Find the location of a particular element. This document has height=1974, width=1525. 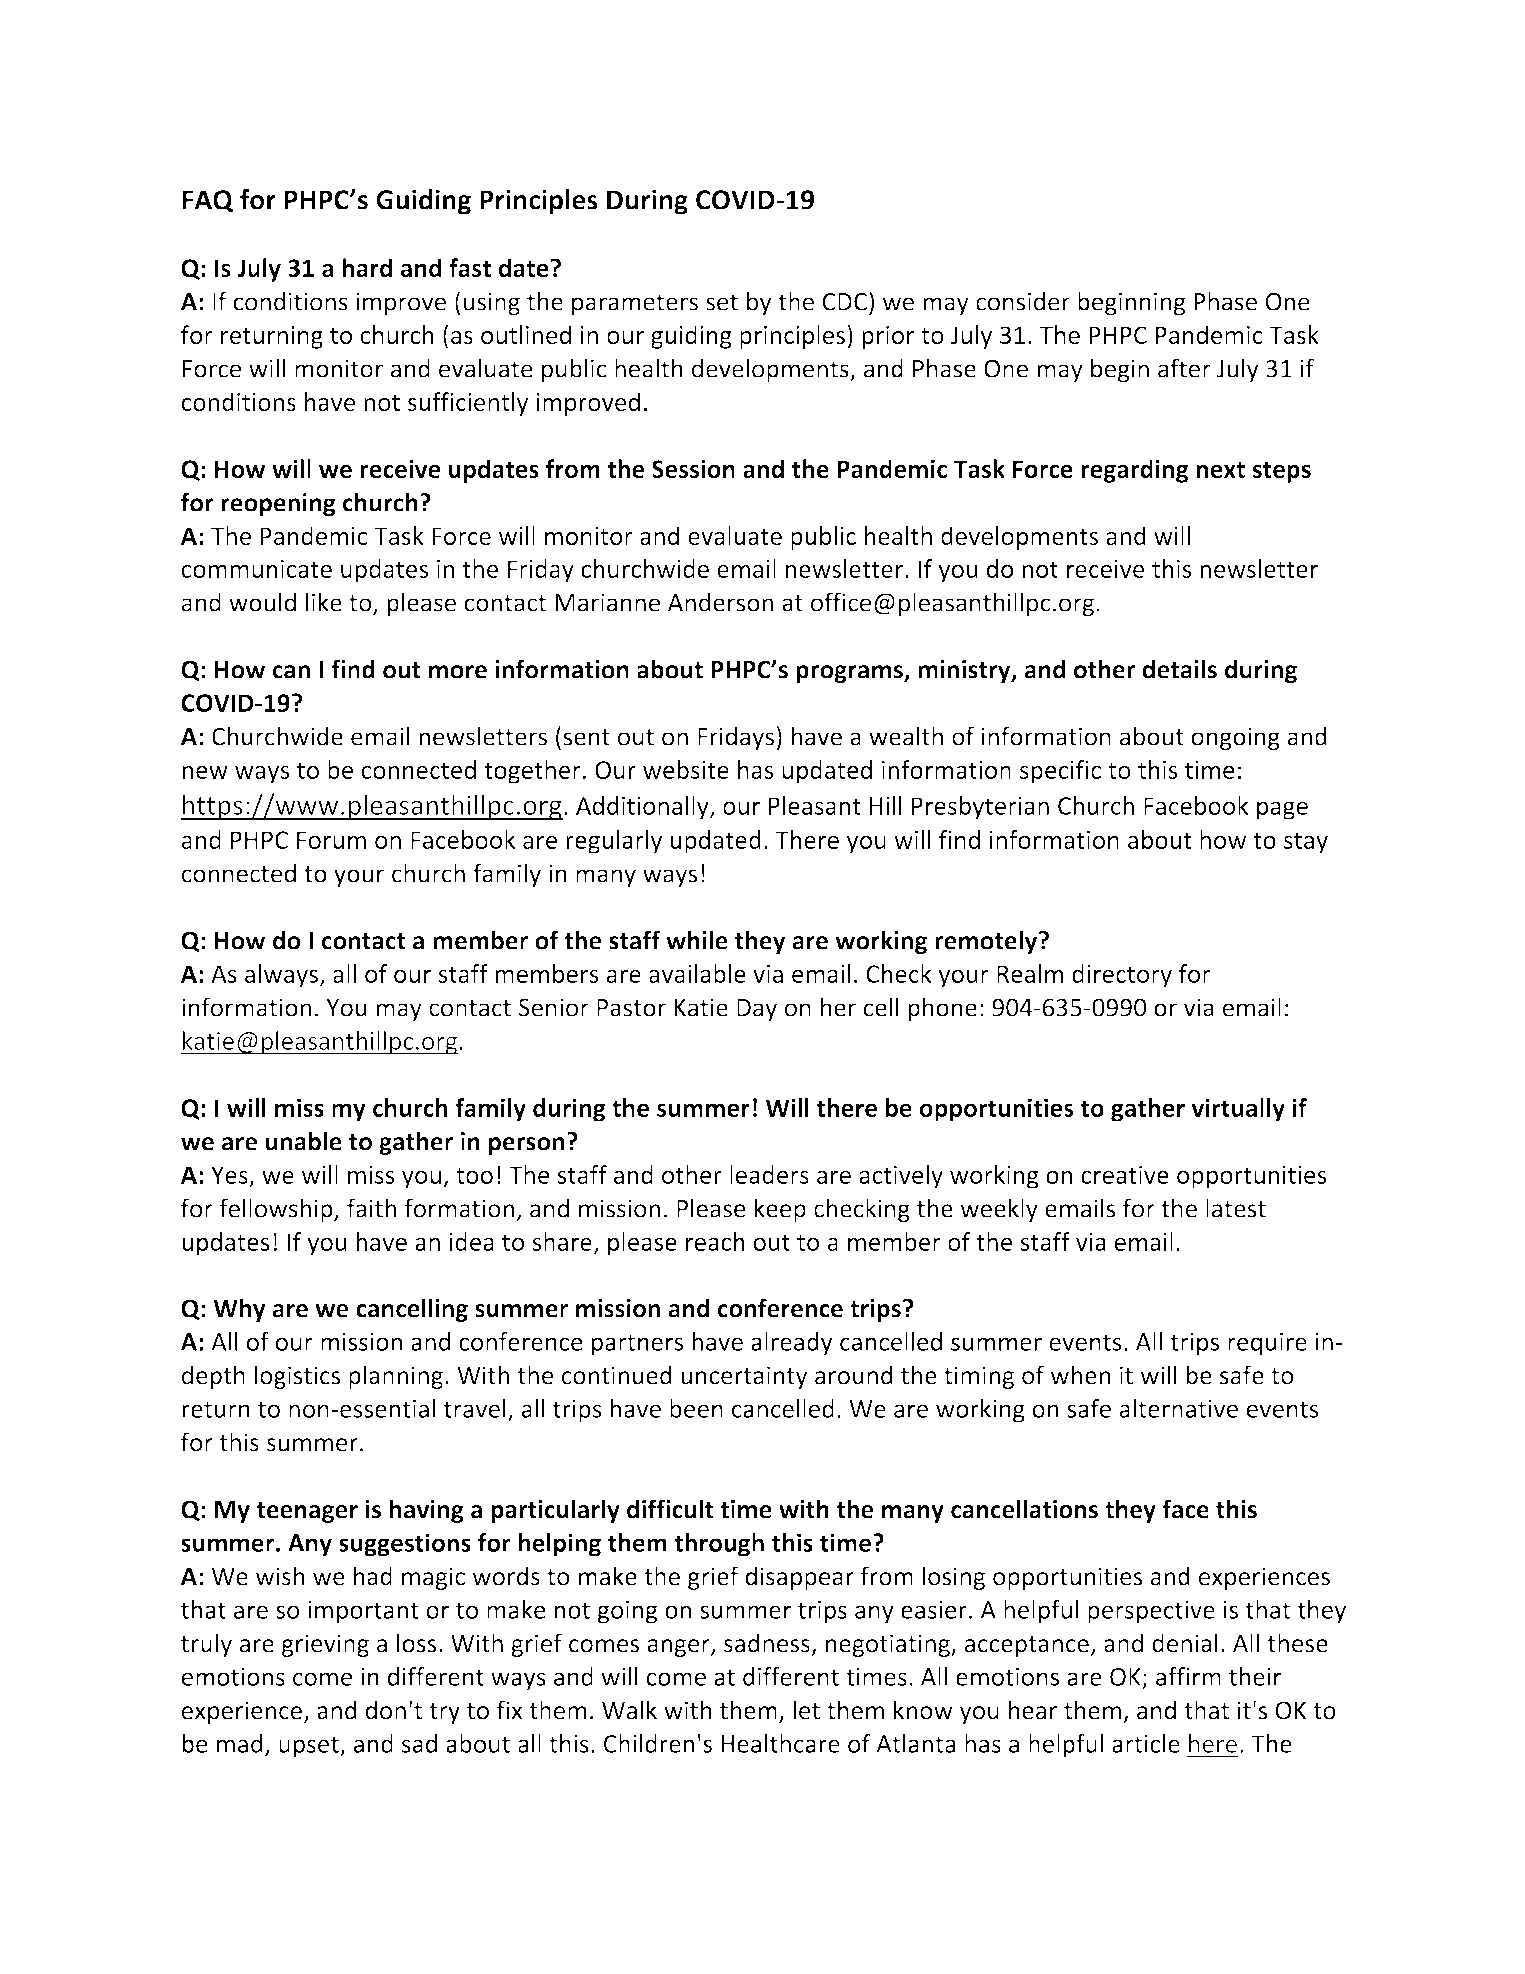

keep is located at coordinates (780, 1210).
